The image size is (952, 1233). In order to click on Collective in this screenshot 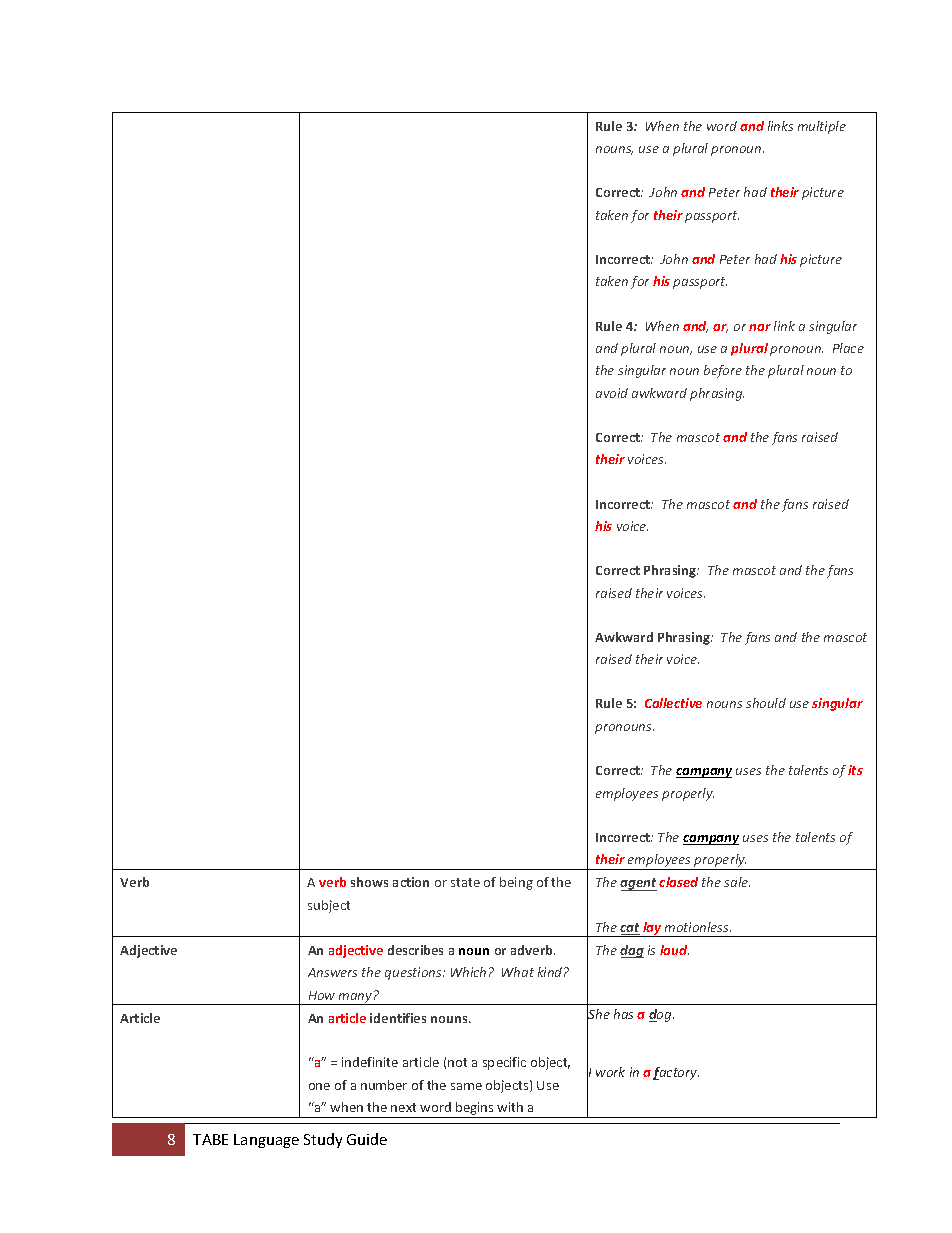, I will do `click(673, 703)`.
